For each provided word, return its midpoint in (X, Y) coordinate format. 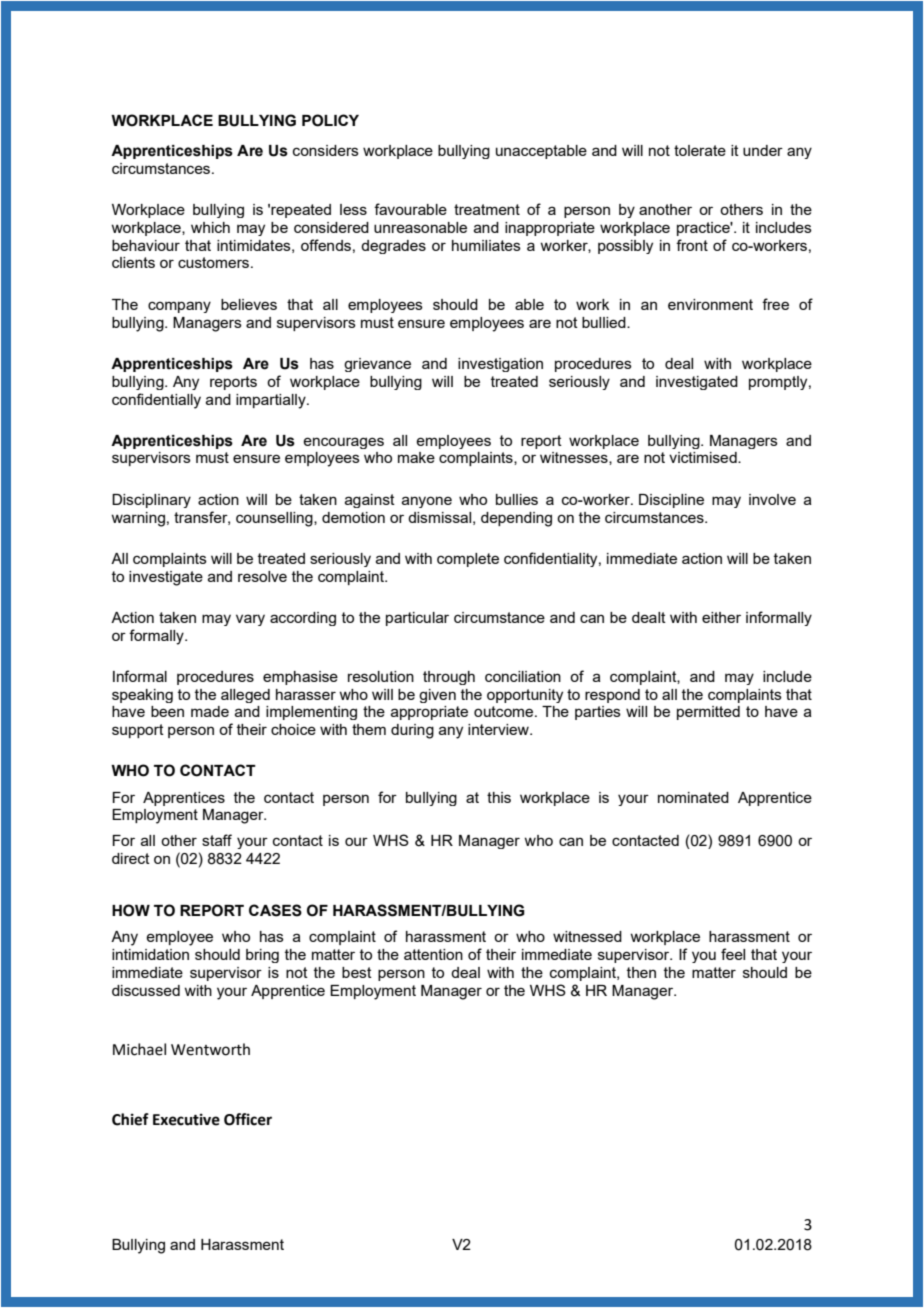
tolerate (700, 150)
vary (250, 620)
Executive (186, 1119)
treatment (487, 209)
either (721, 617)
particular (417, 619)
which (210, 227)
